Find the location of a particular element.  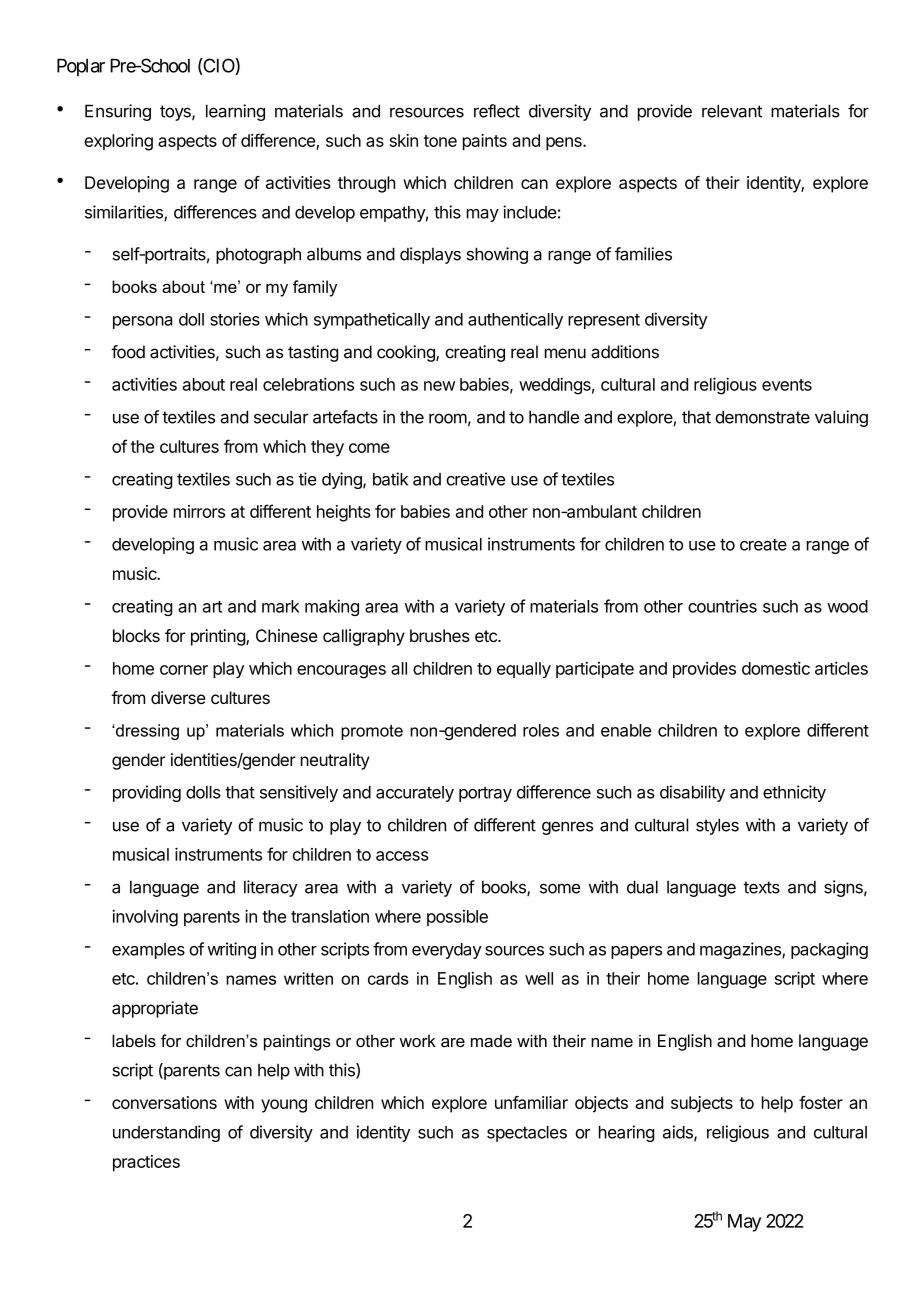

understanding is located at coordinates (166, 1133).
